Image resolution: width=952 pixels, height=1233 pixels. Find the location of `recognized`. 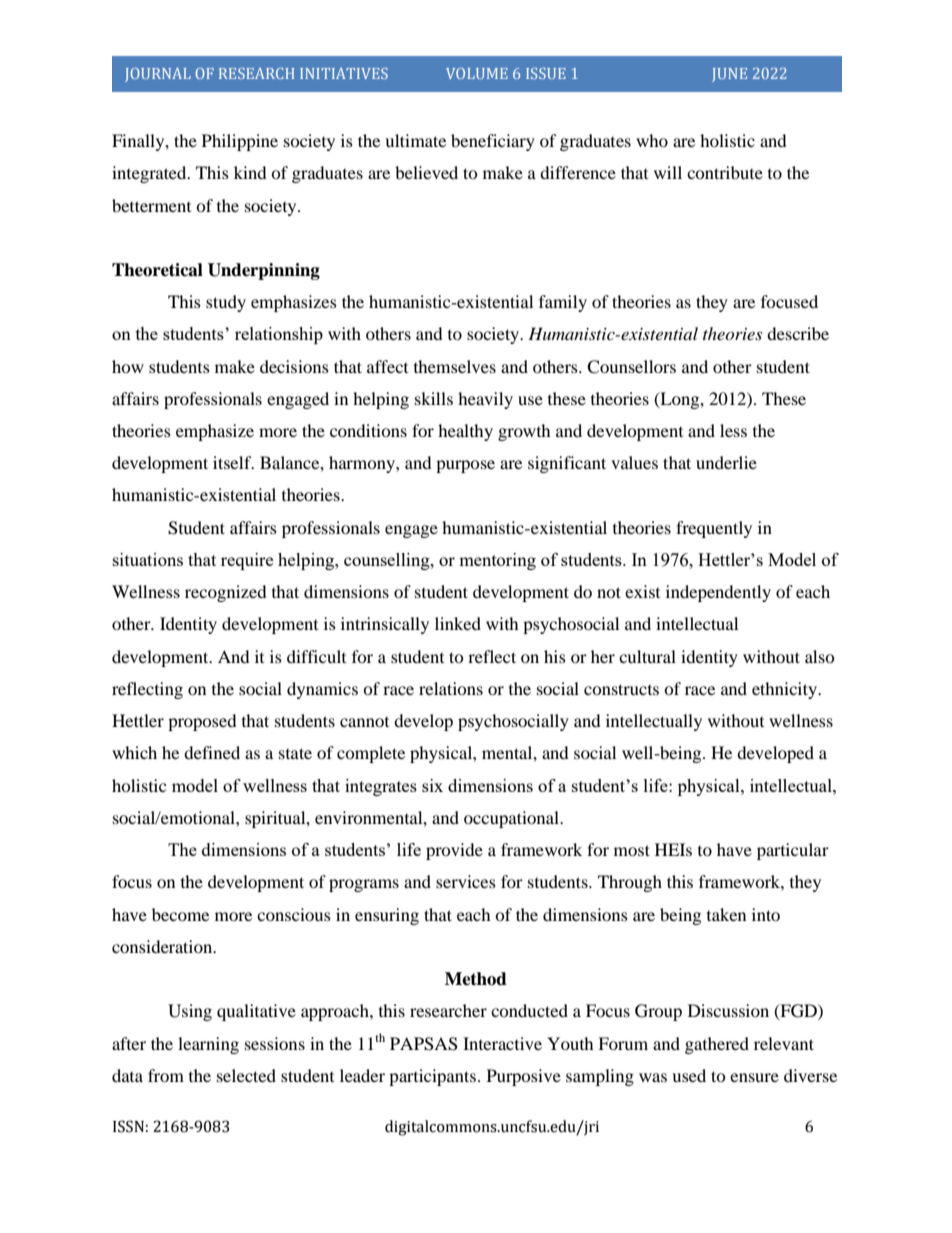

recognized is located at coordinates (226, 593).
